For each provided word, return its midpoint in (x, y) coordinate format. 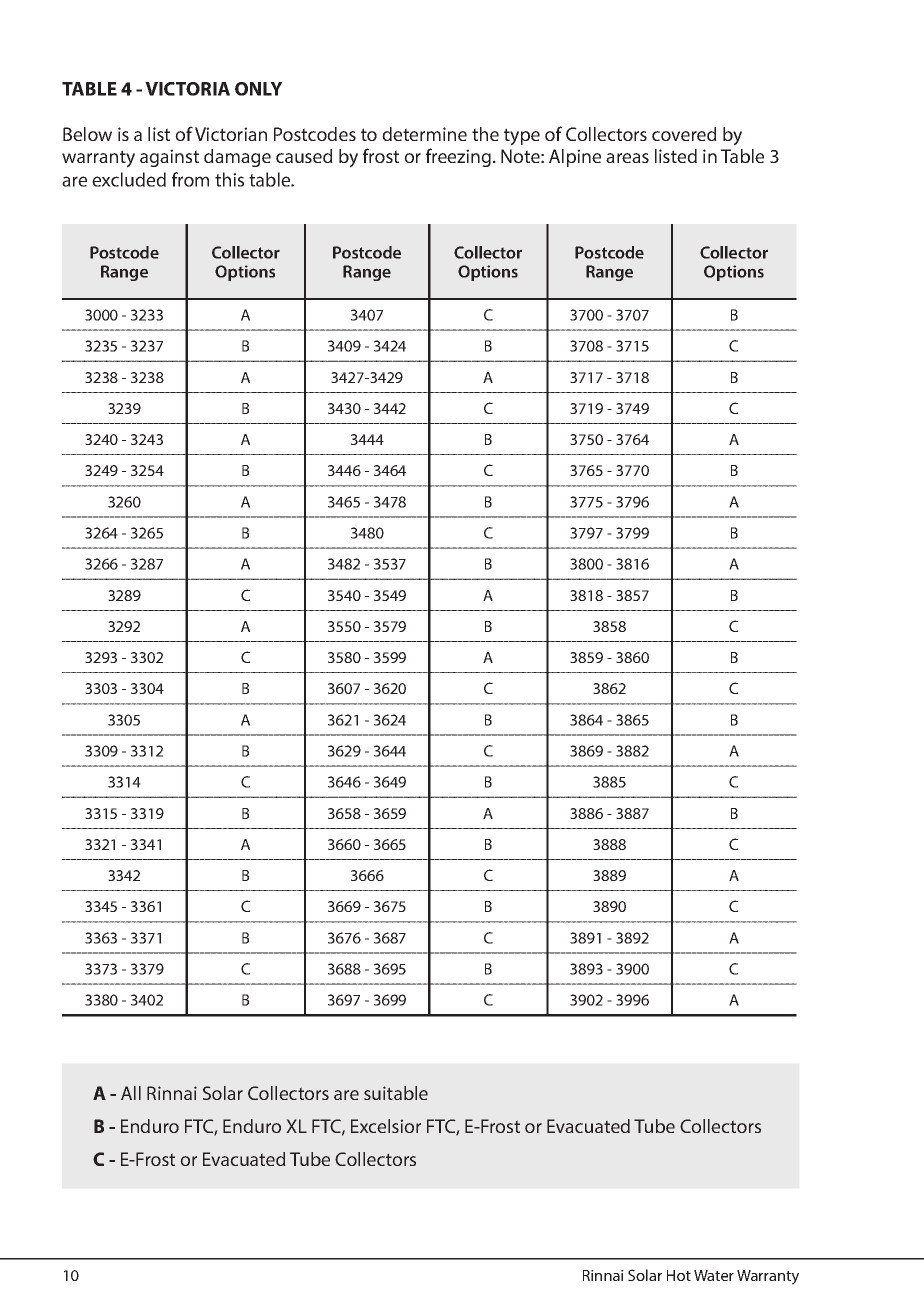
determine (424, 134)
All (131, 1093)
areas (627, 158)
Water (714, 1275)
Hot (679, 1275)
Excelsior (386, 1126)
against (169, 158)
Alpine (575, 158)
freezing (460, 157)
